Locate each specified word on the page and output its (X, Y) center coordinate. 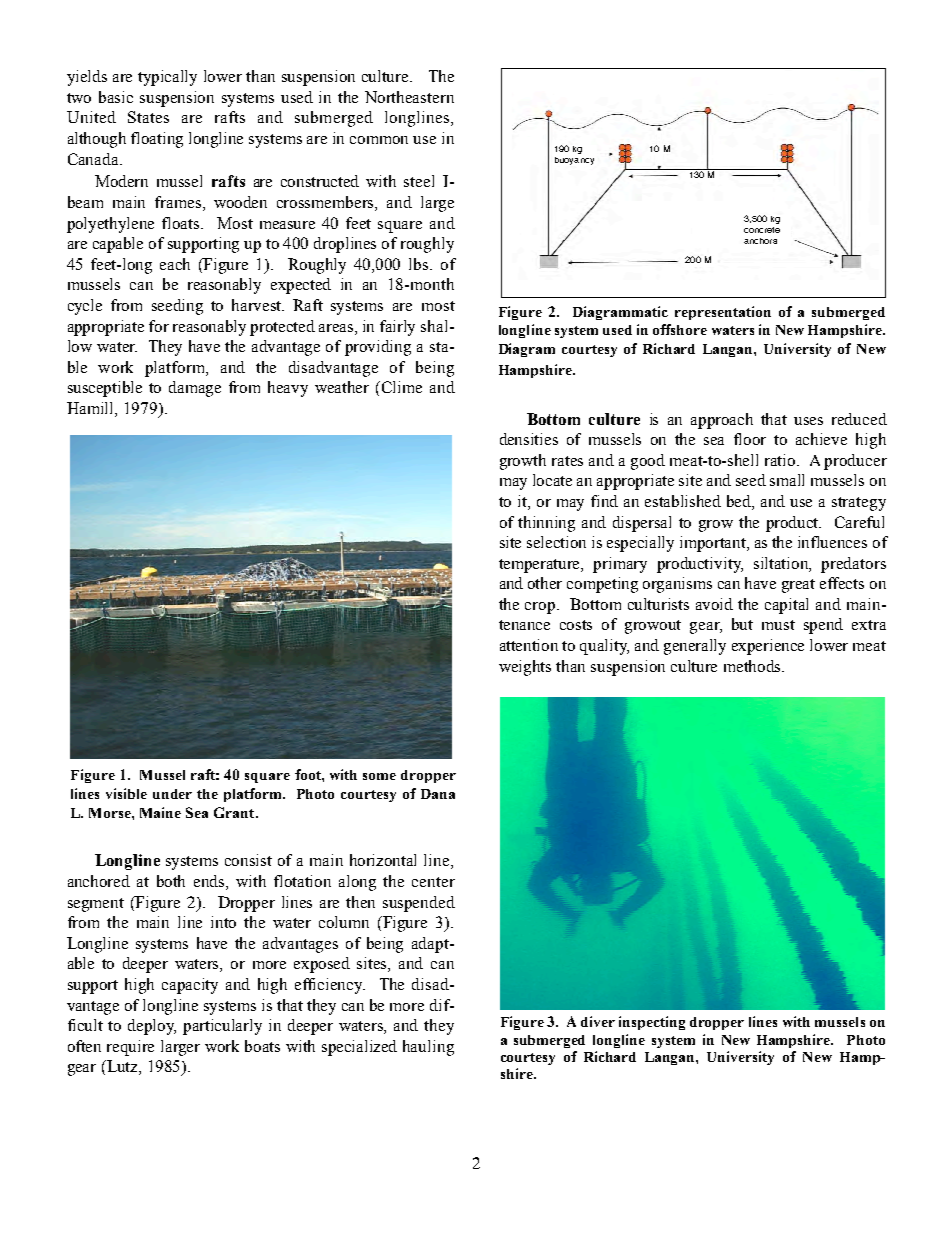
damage (195, 389)
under (172, 794)
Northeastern (409, 97)
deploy (152, 1027)
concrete (762, 230)
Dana (438, 794)
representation (723, 313)
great (798, 586)
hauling (428, 1048)
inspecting (652, 1023)
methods (754, 666)
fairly (397, 328)
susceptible (105, 389)
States (148, 117)
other (545, 583)
